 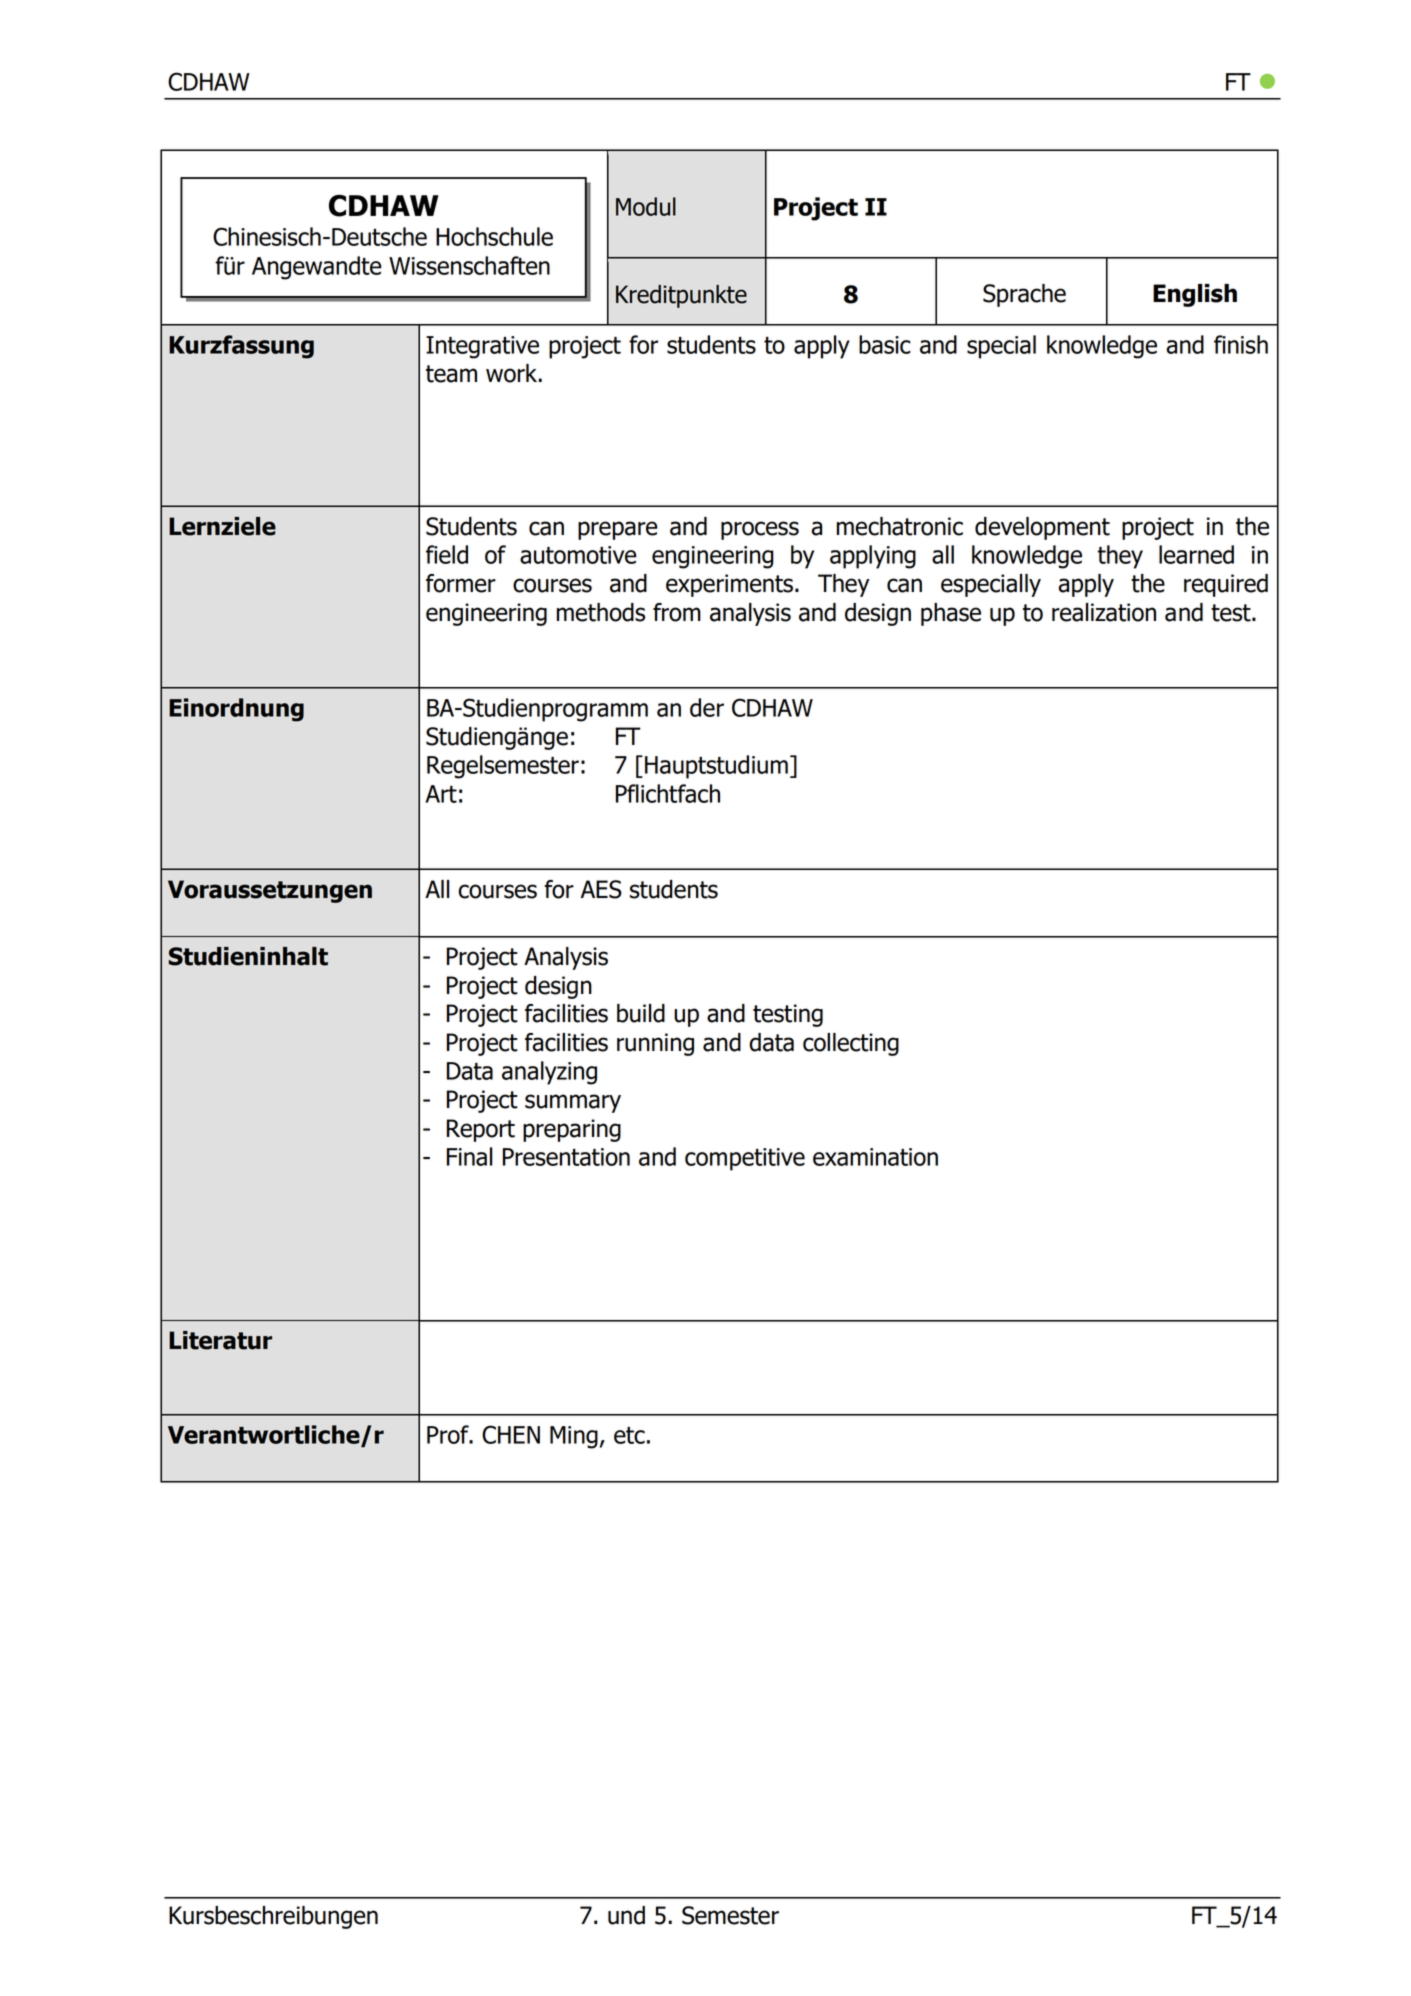 What do you see at coordinates (511, 1434) in the page?
I see `CHEN` at bounding box center [511, 1434].
